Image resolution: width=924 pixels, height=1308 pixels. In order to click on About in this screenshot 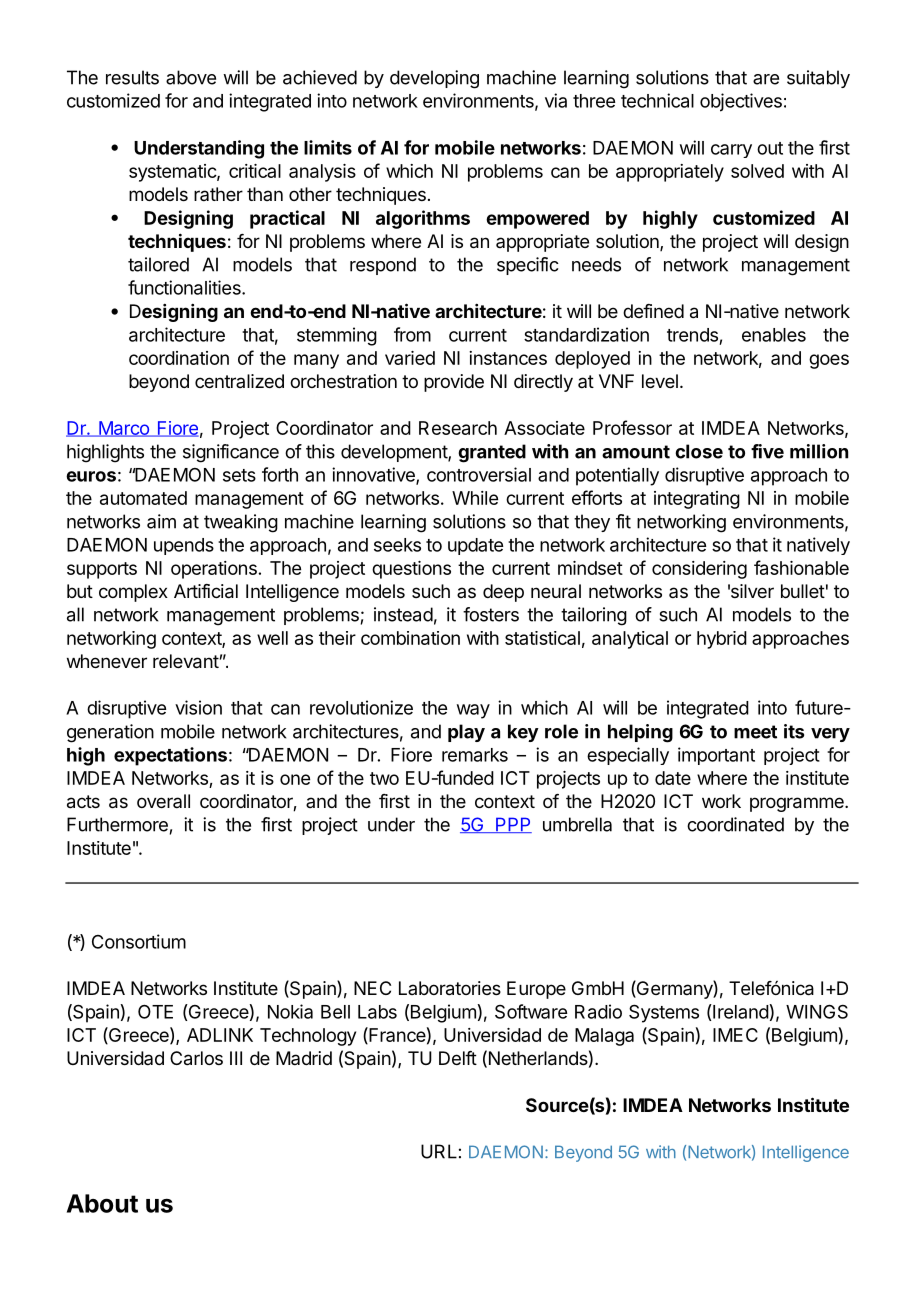, I will do `click(102, 1203)`.
